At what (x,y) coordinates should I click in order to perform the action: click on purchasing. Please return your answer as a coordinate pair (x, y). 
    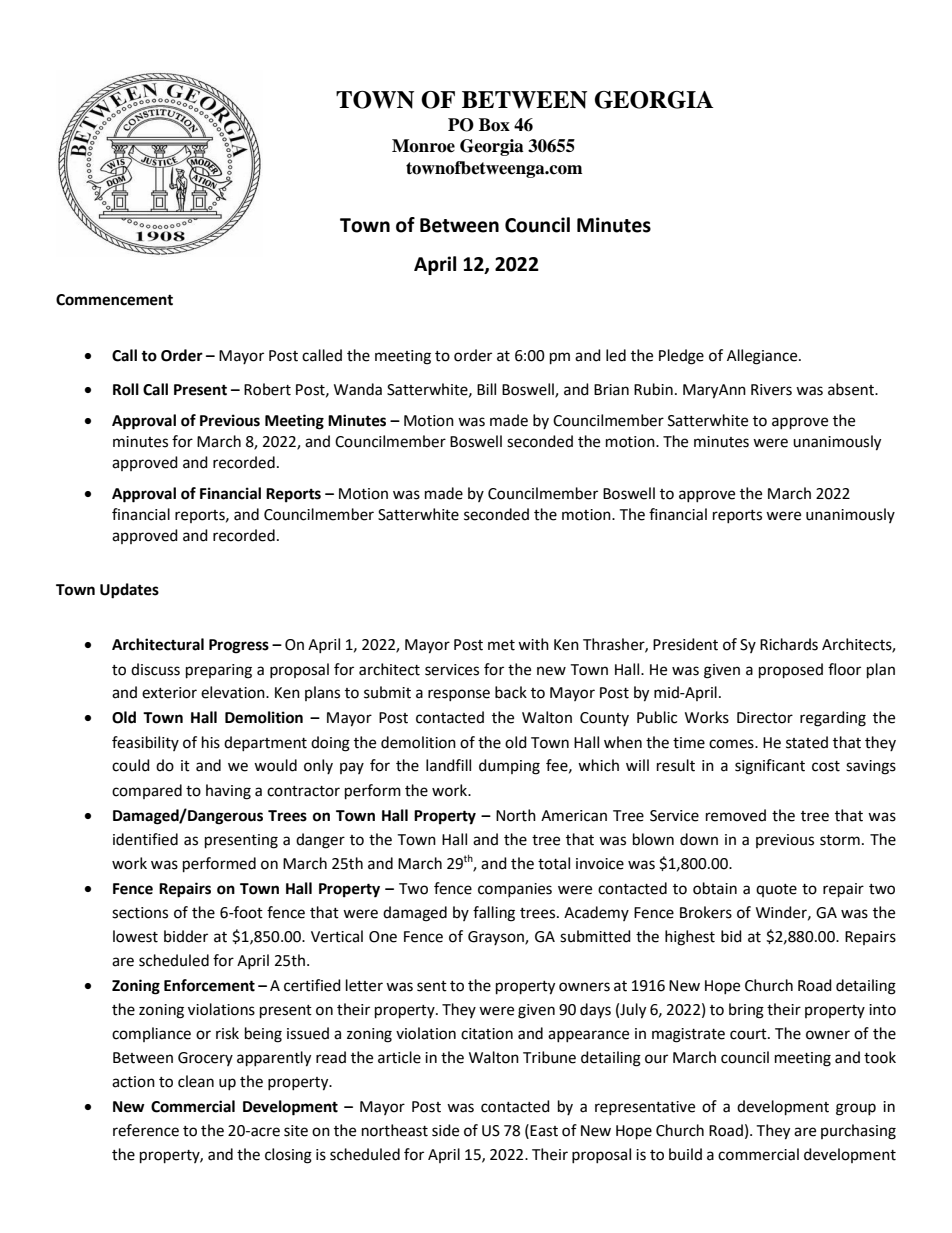
    Looking at the image, I should click on (858, 1132).
